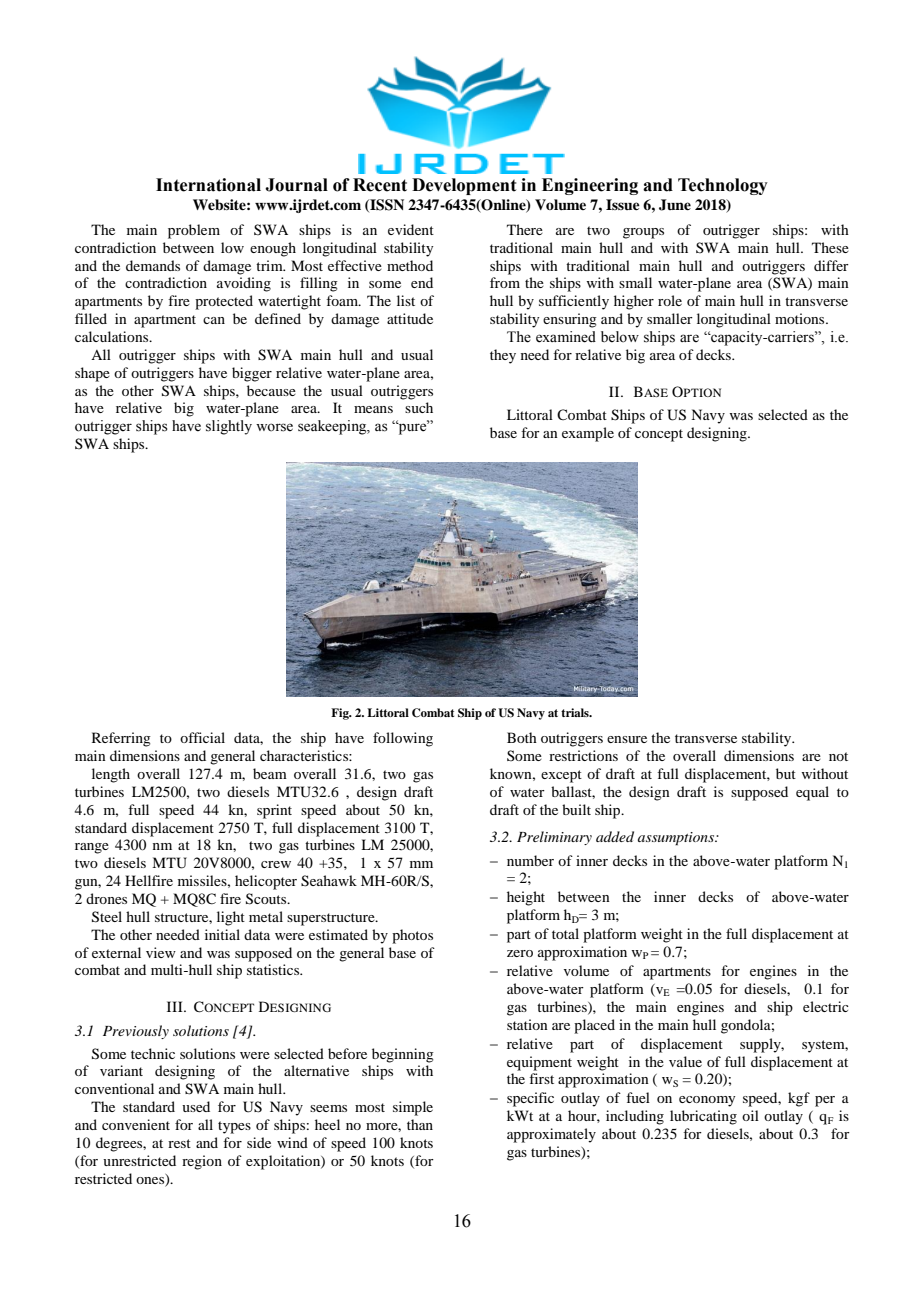 The height and width of the screenshot is (1308, 924). Describe the element at coordinates (196, 1106) in the screenshot. I see `used` at that location.
